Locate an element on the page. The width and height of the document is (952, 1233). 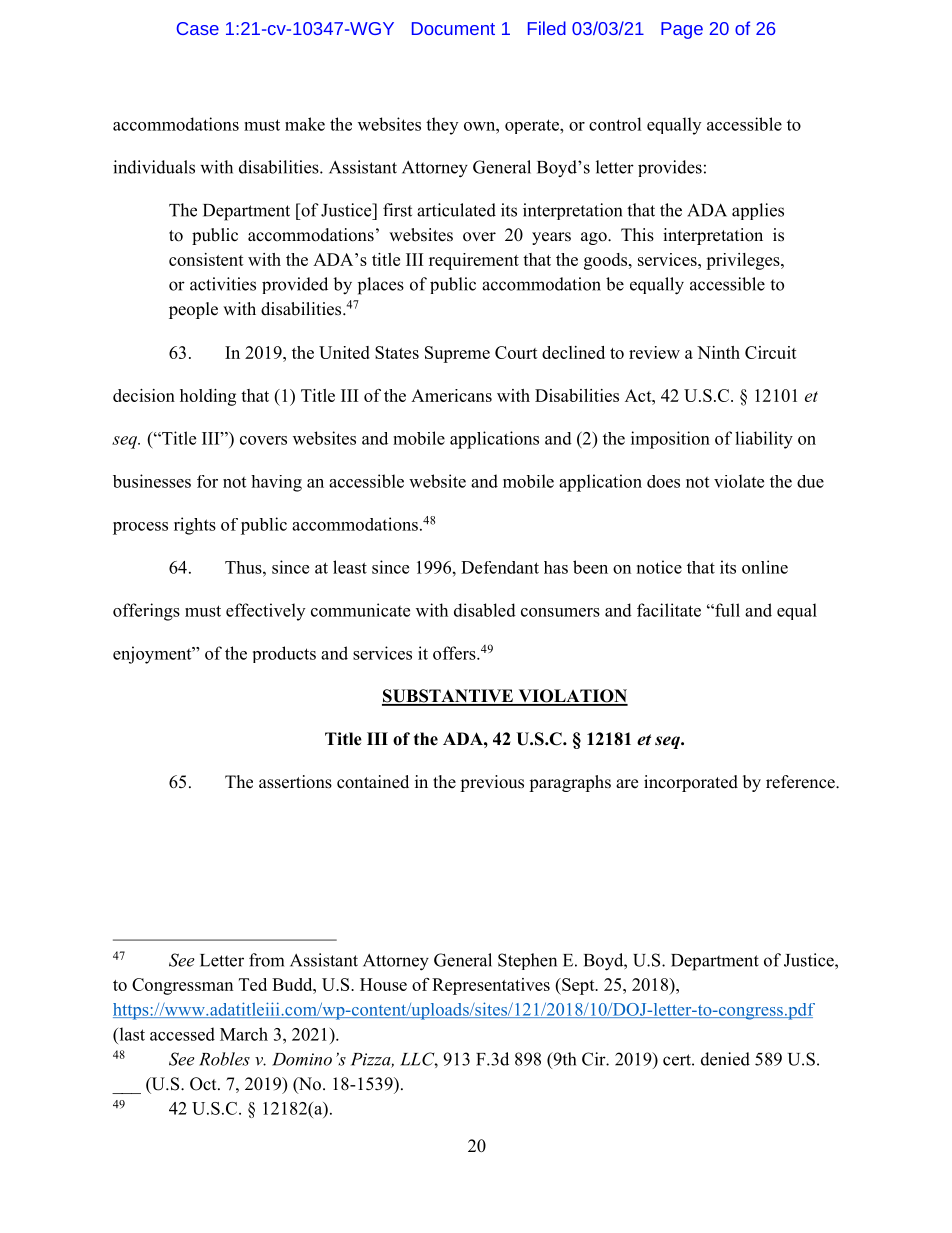
previous is located at coordinates (492, 783).
